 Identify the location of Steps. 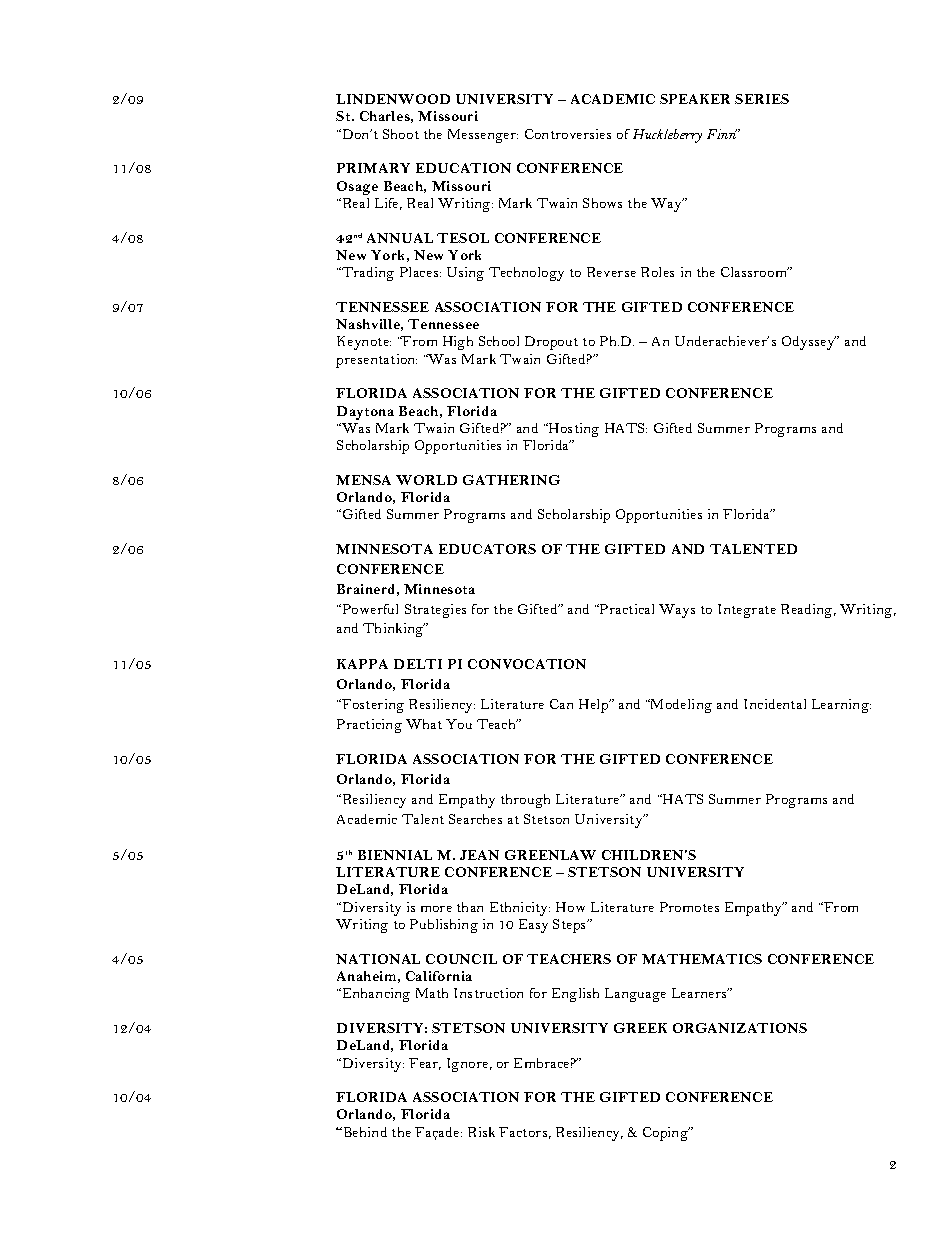
(571, 926).
